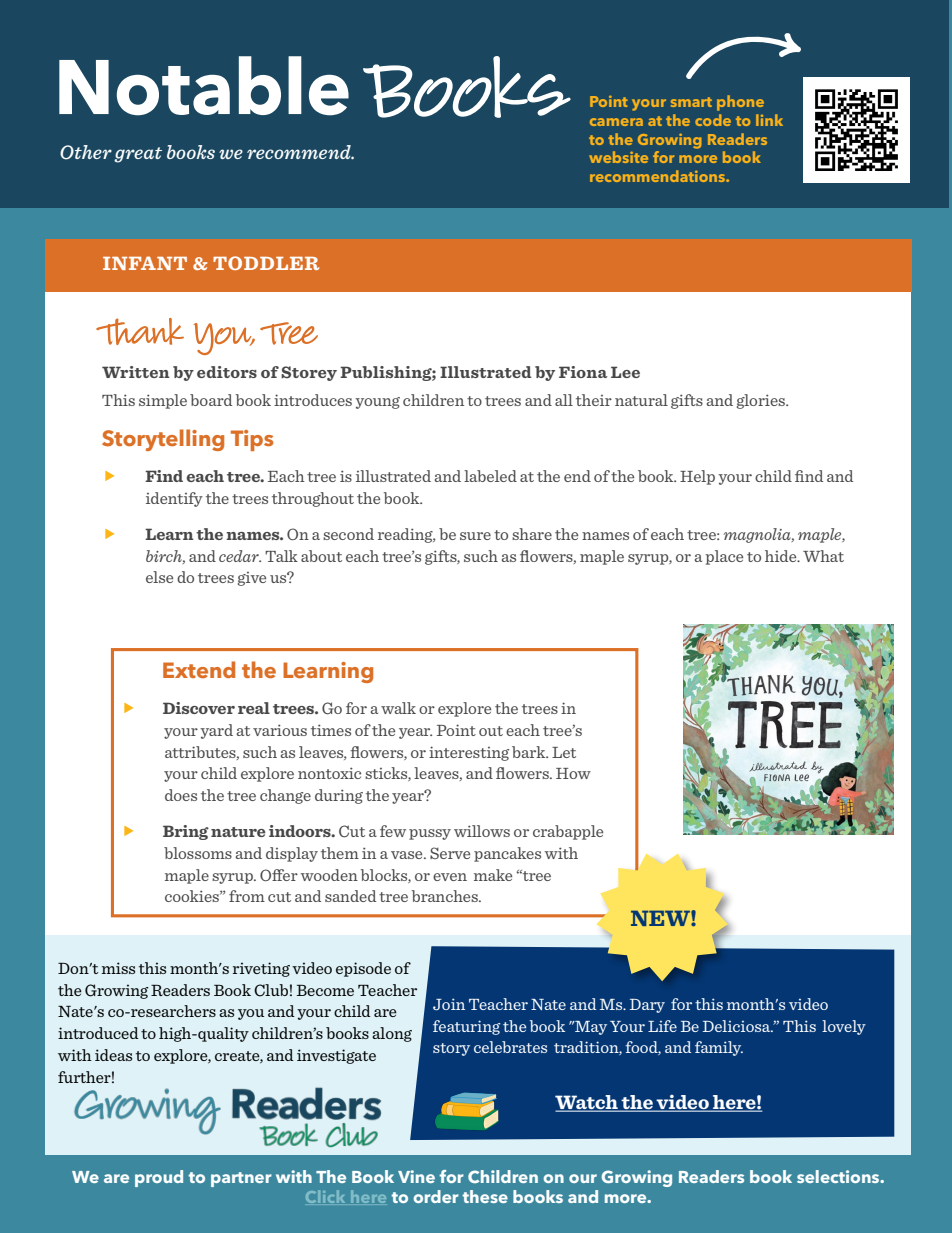 The width and height of the screenshot is (952, 1233). What do you see at coordinates (138, 155) in the screenshot?
I see `great` at bounding box center [138, 155].
